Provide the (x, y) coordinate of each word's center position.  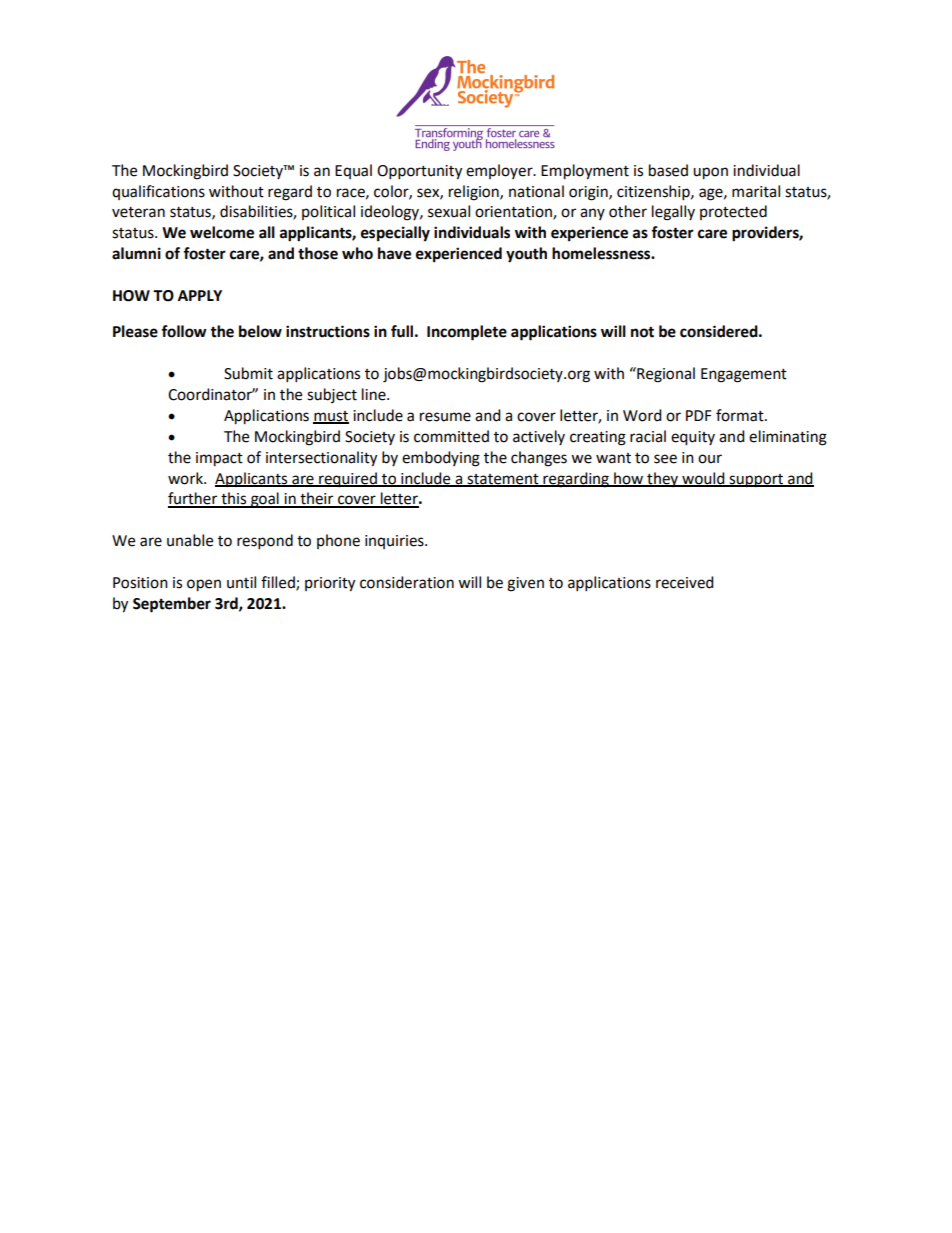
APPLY (200, 295)
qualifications (158, 192)
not (642, 332)
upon (710, 173)
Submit (248, 373)
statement (503, 480)
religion (475, 193)
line (375, 394)
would (703, 479)
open (204, 585)
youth (526, 255)
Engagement (744, 375)
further (194, 499)
